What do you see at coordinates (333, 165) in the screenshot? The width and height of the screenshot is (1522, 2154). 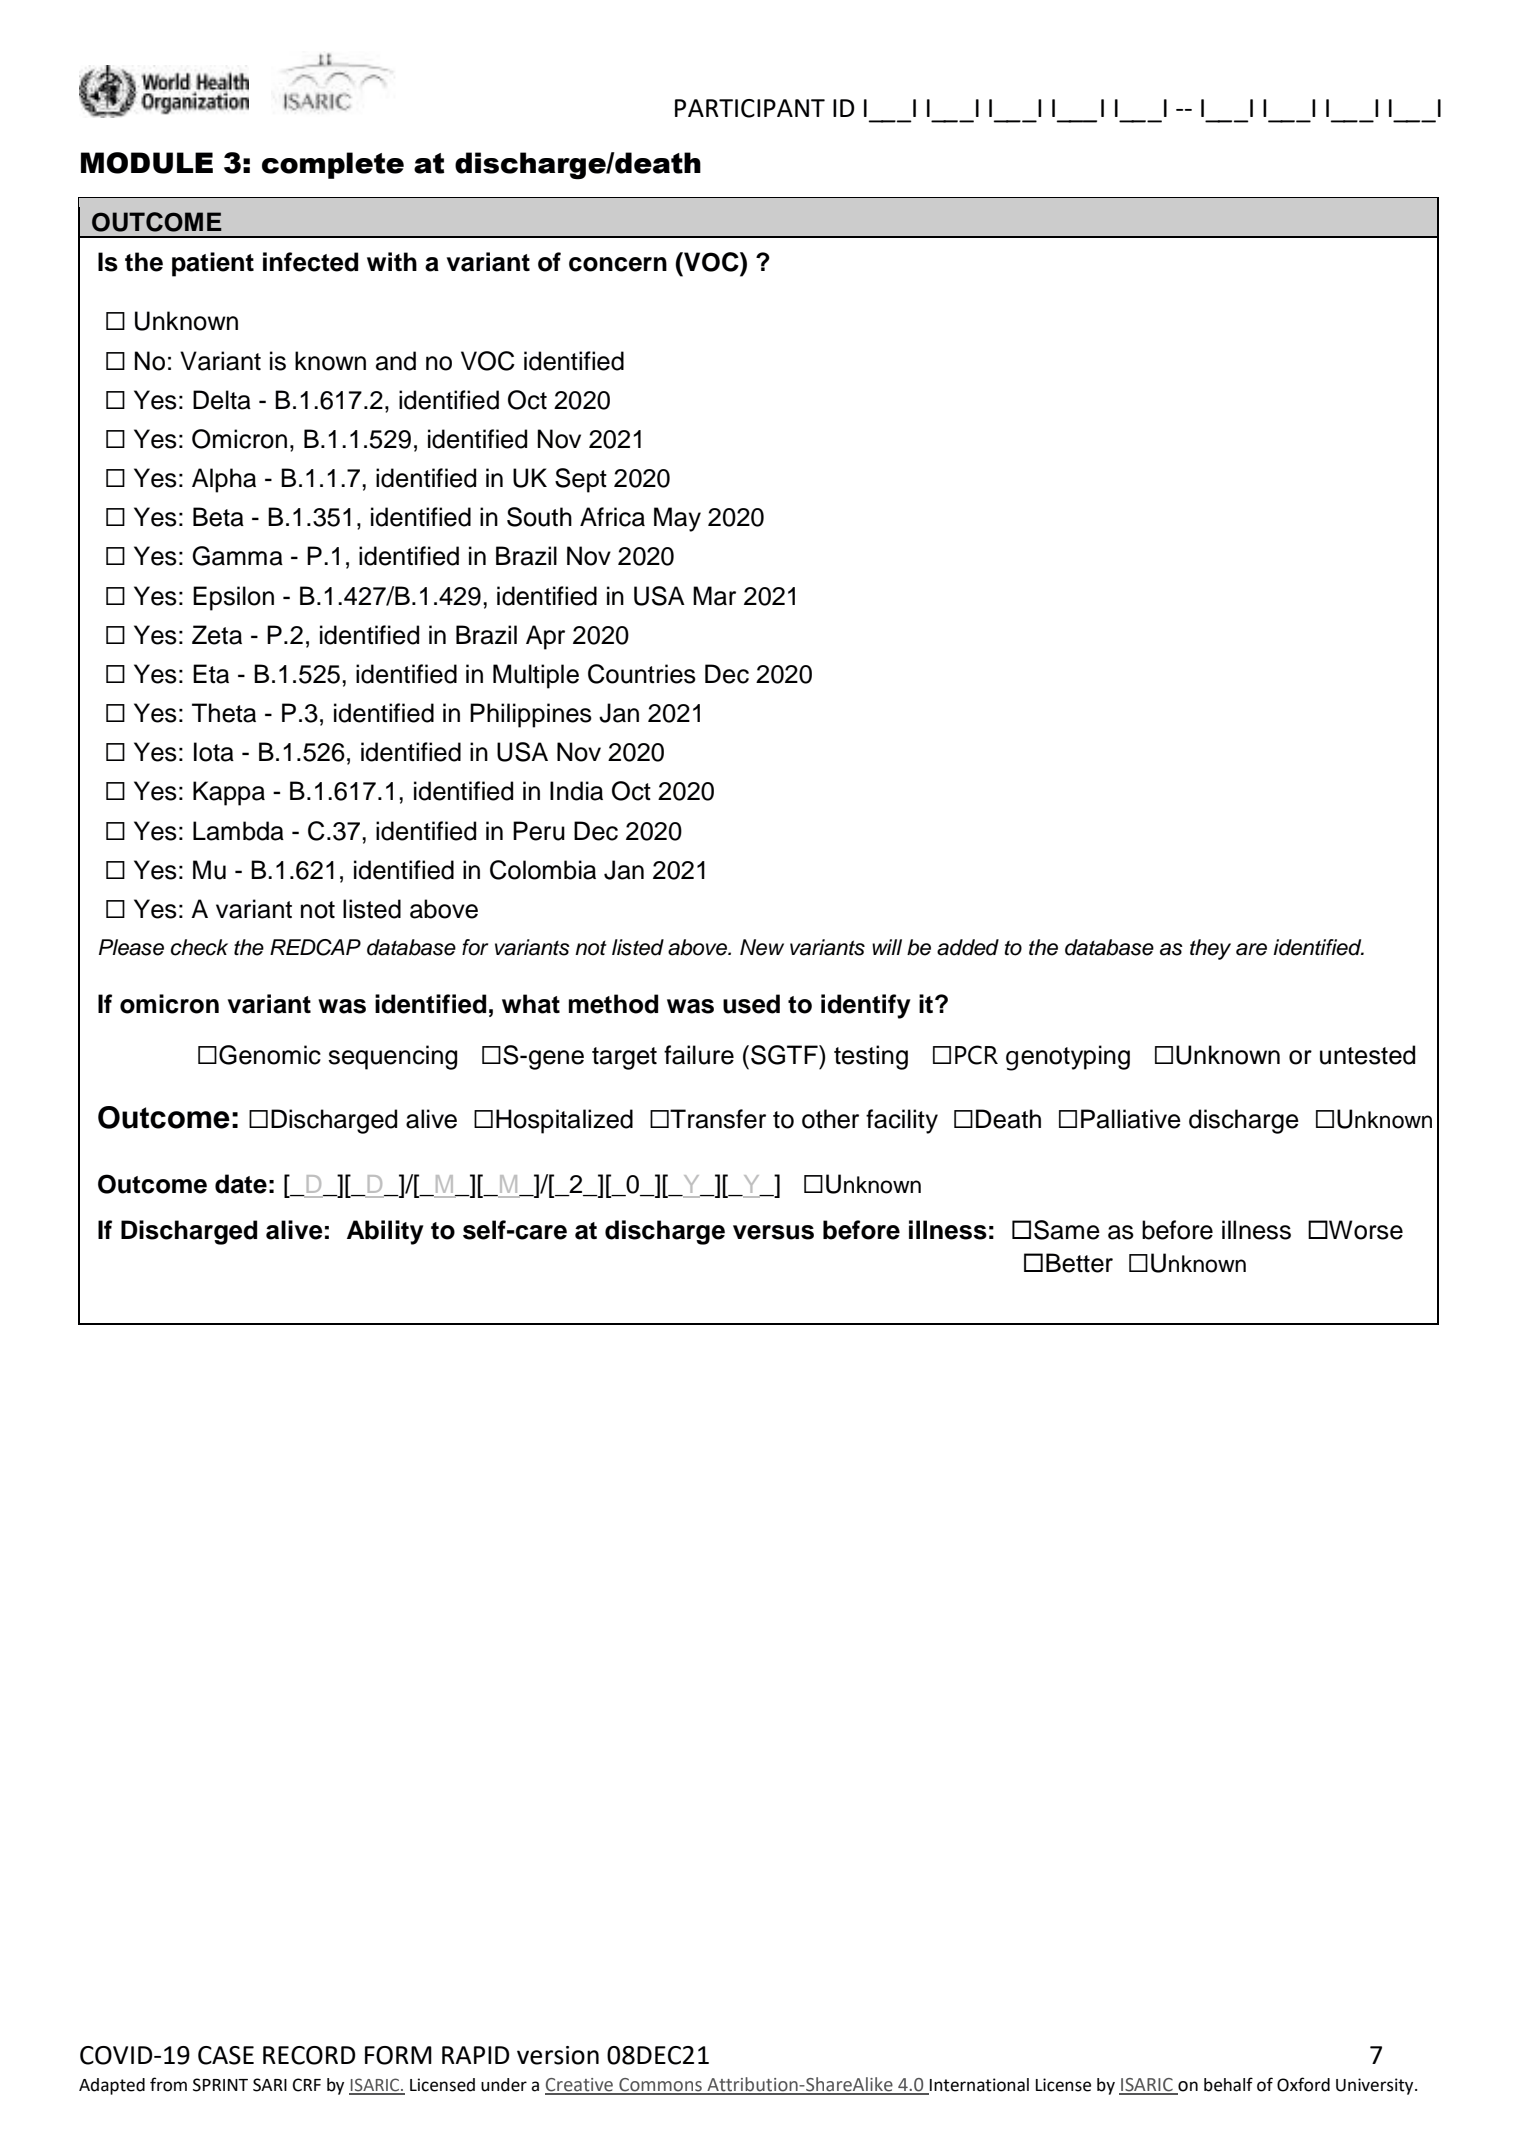 I see `complete` at bounding box center [333, 165].
